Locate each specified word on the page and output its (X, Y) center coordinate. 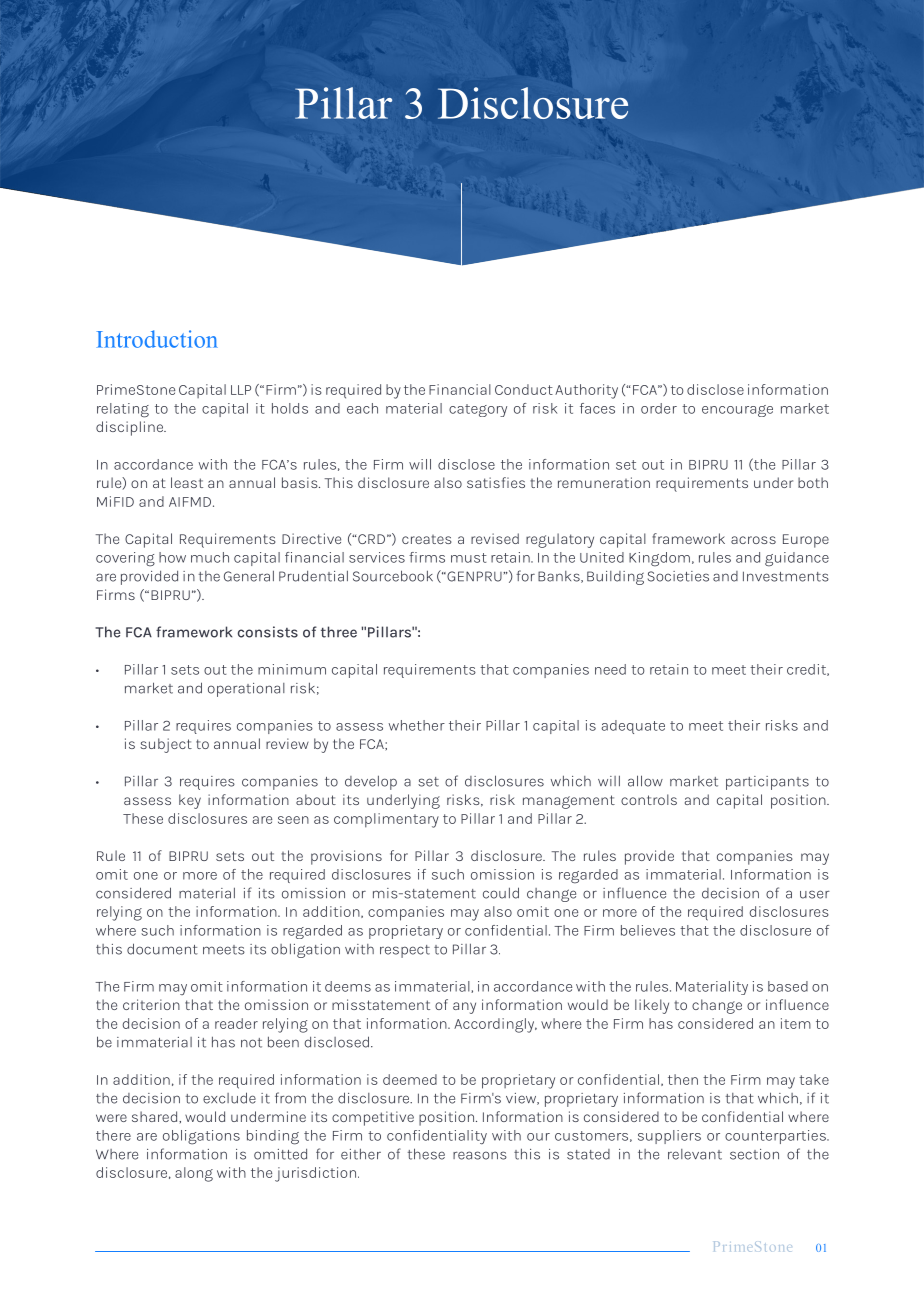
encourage (737, 411)
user (815, 894)
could (501, 893)
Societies (678, 576)
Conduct (524, 389)
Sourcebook (393, 576)
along (194, 1174)
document (162, 949)
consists (268, 632)
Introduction (157, 339)
